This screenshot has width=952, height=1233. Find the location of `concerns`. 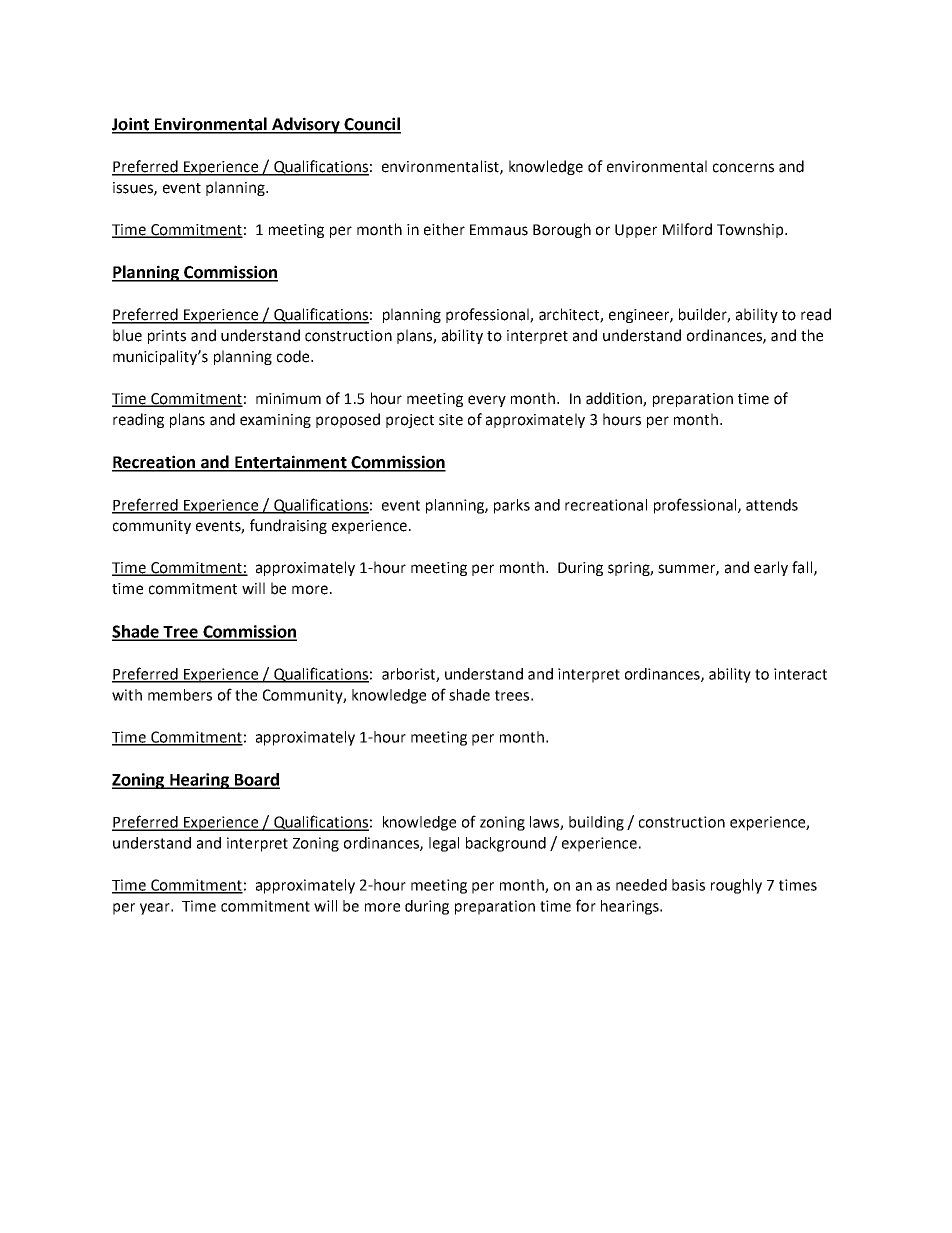

concerns is located at coordinates (743, 168).
